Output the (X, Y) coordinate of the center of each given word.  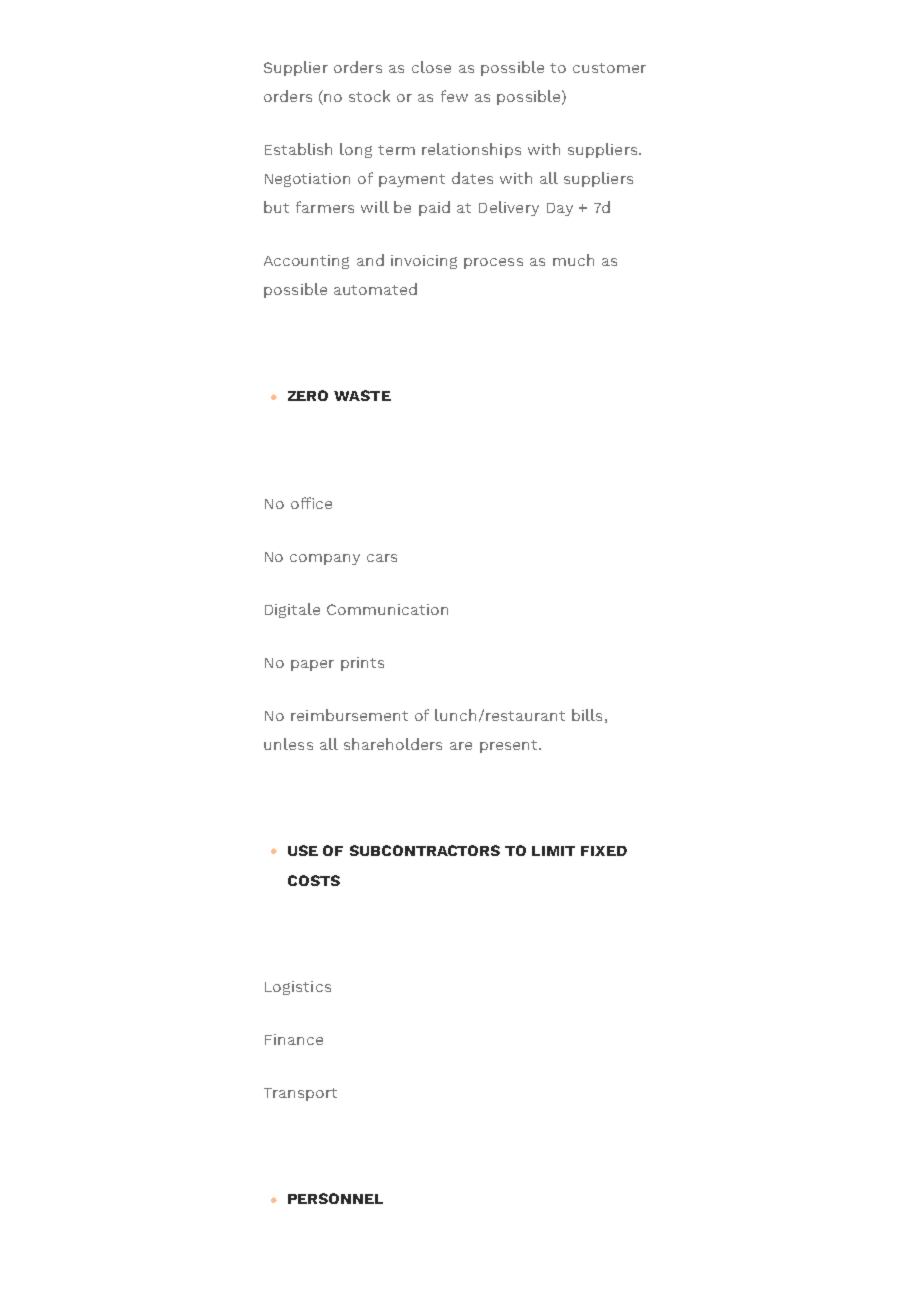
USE (303, 850)
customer (609, 68)
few (454, 96)
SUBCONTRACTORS (425, 850)
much (573, 260)
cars (382, 558)
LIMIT (553, 851)
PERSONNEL (335, 1198)
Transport (300, 1094)
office (311, 503)
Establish (298, 149)
